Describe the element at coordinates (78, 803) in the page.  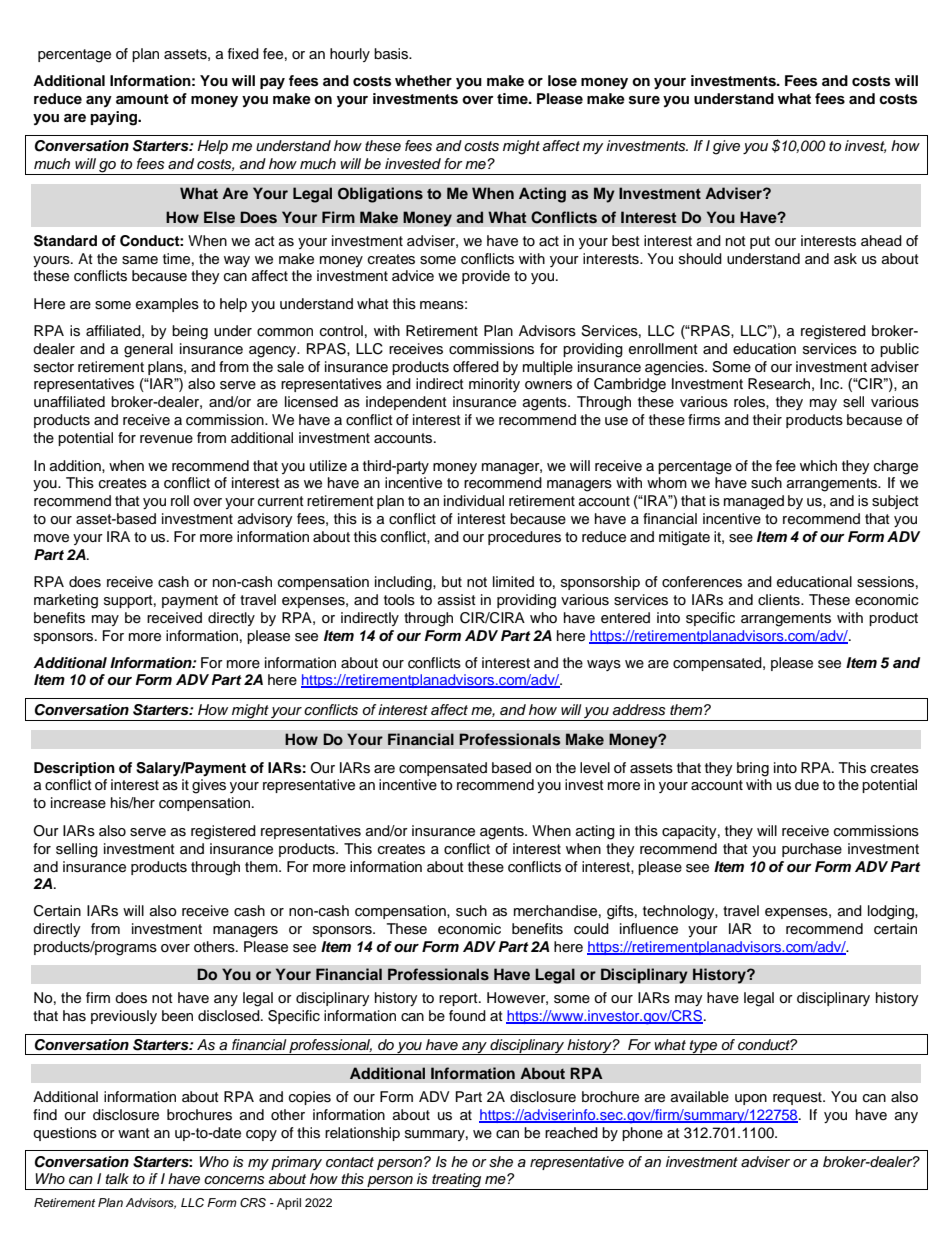
I see `increase` at that location.
